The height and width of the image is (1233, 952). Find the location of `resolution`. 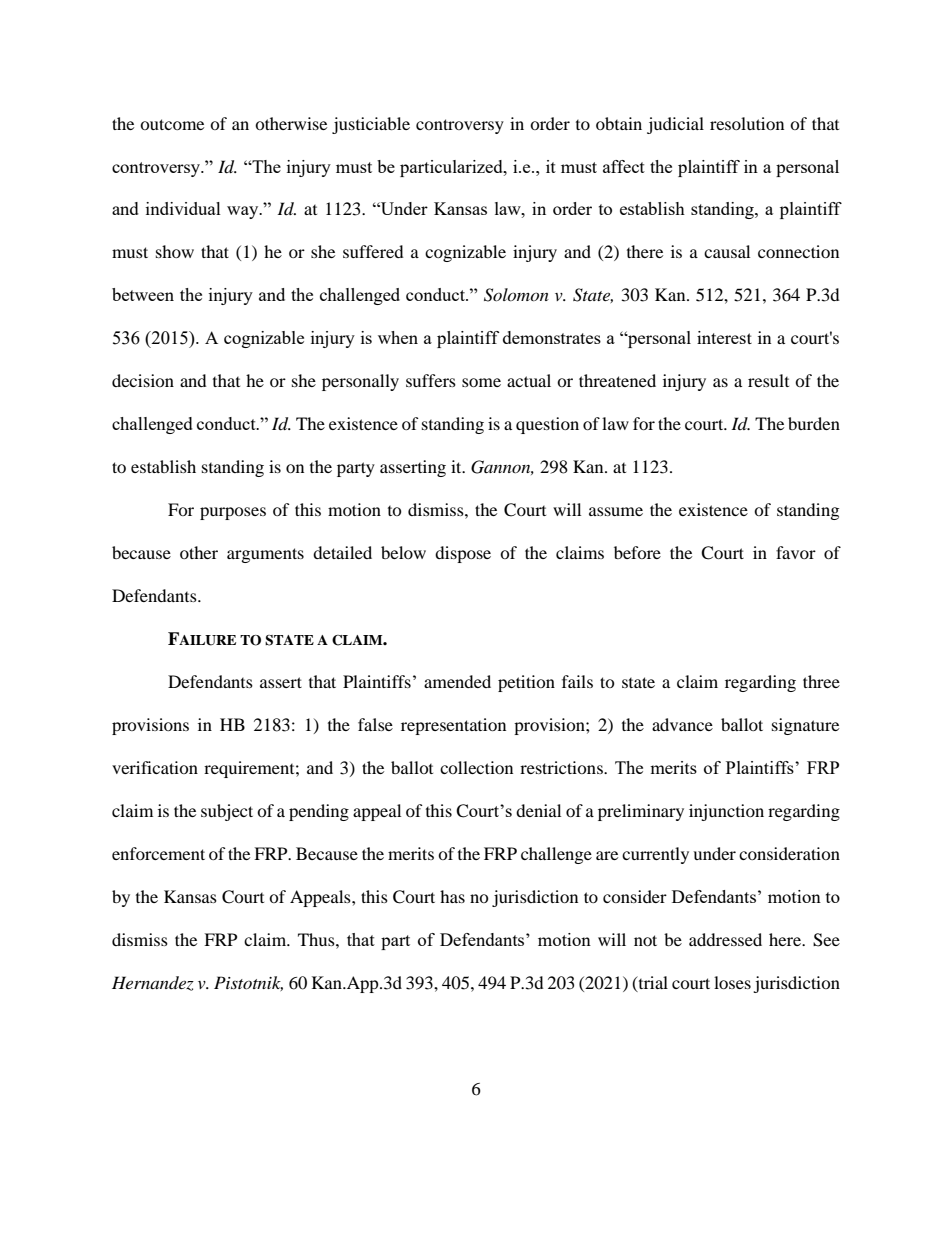

resolution is located at coordinates (747, 123).
